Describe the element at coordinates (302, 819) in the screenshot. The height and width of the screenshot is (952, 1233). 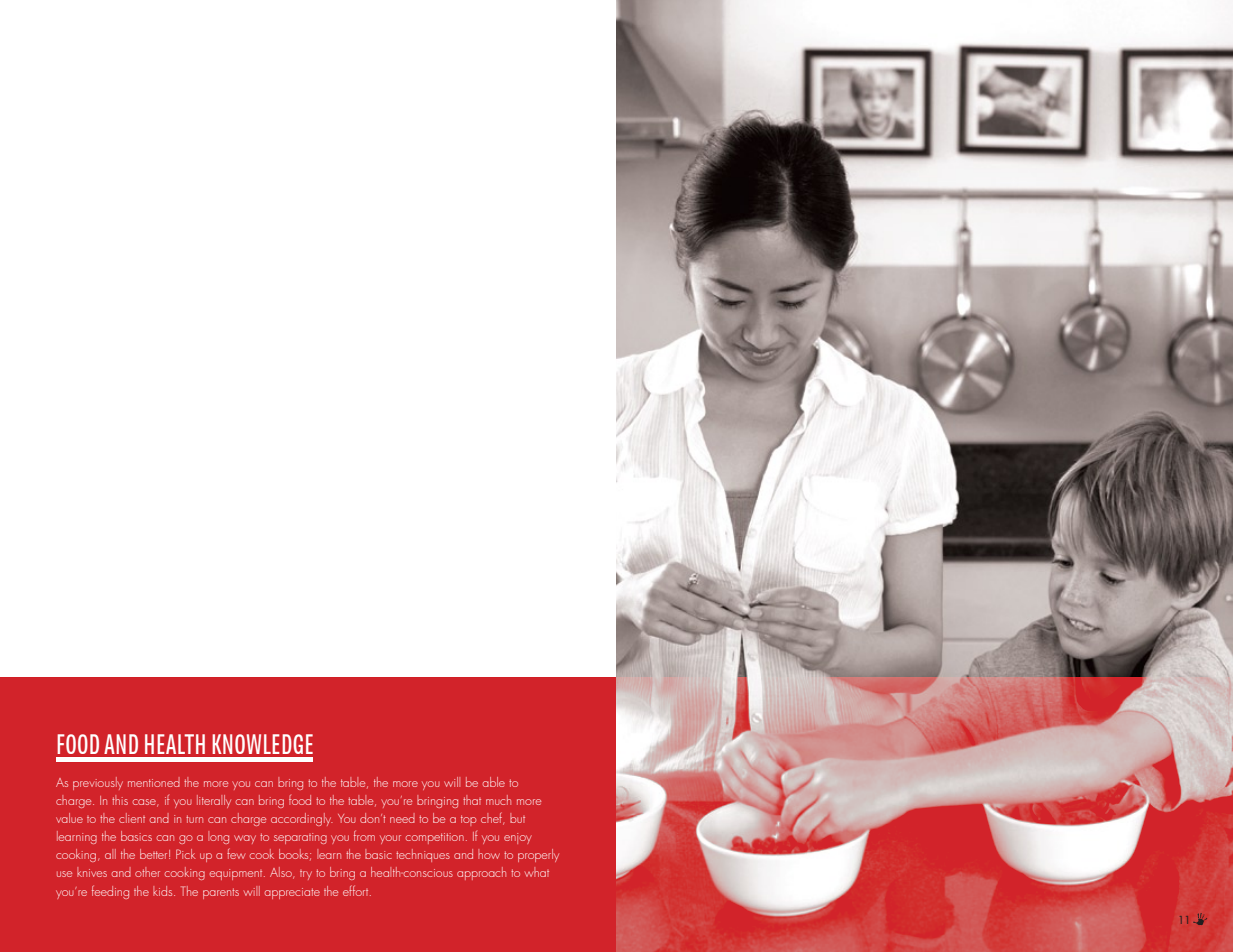
I see `accordingly` at that location.
